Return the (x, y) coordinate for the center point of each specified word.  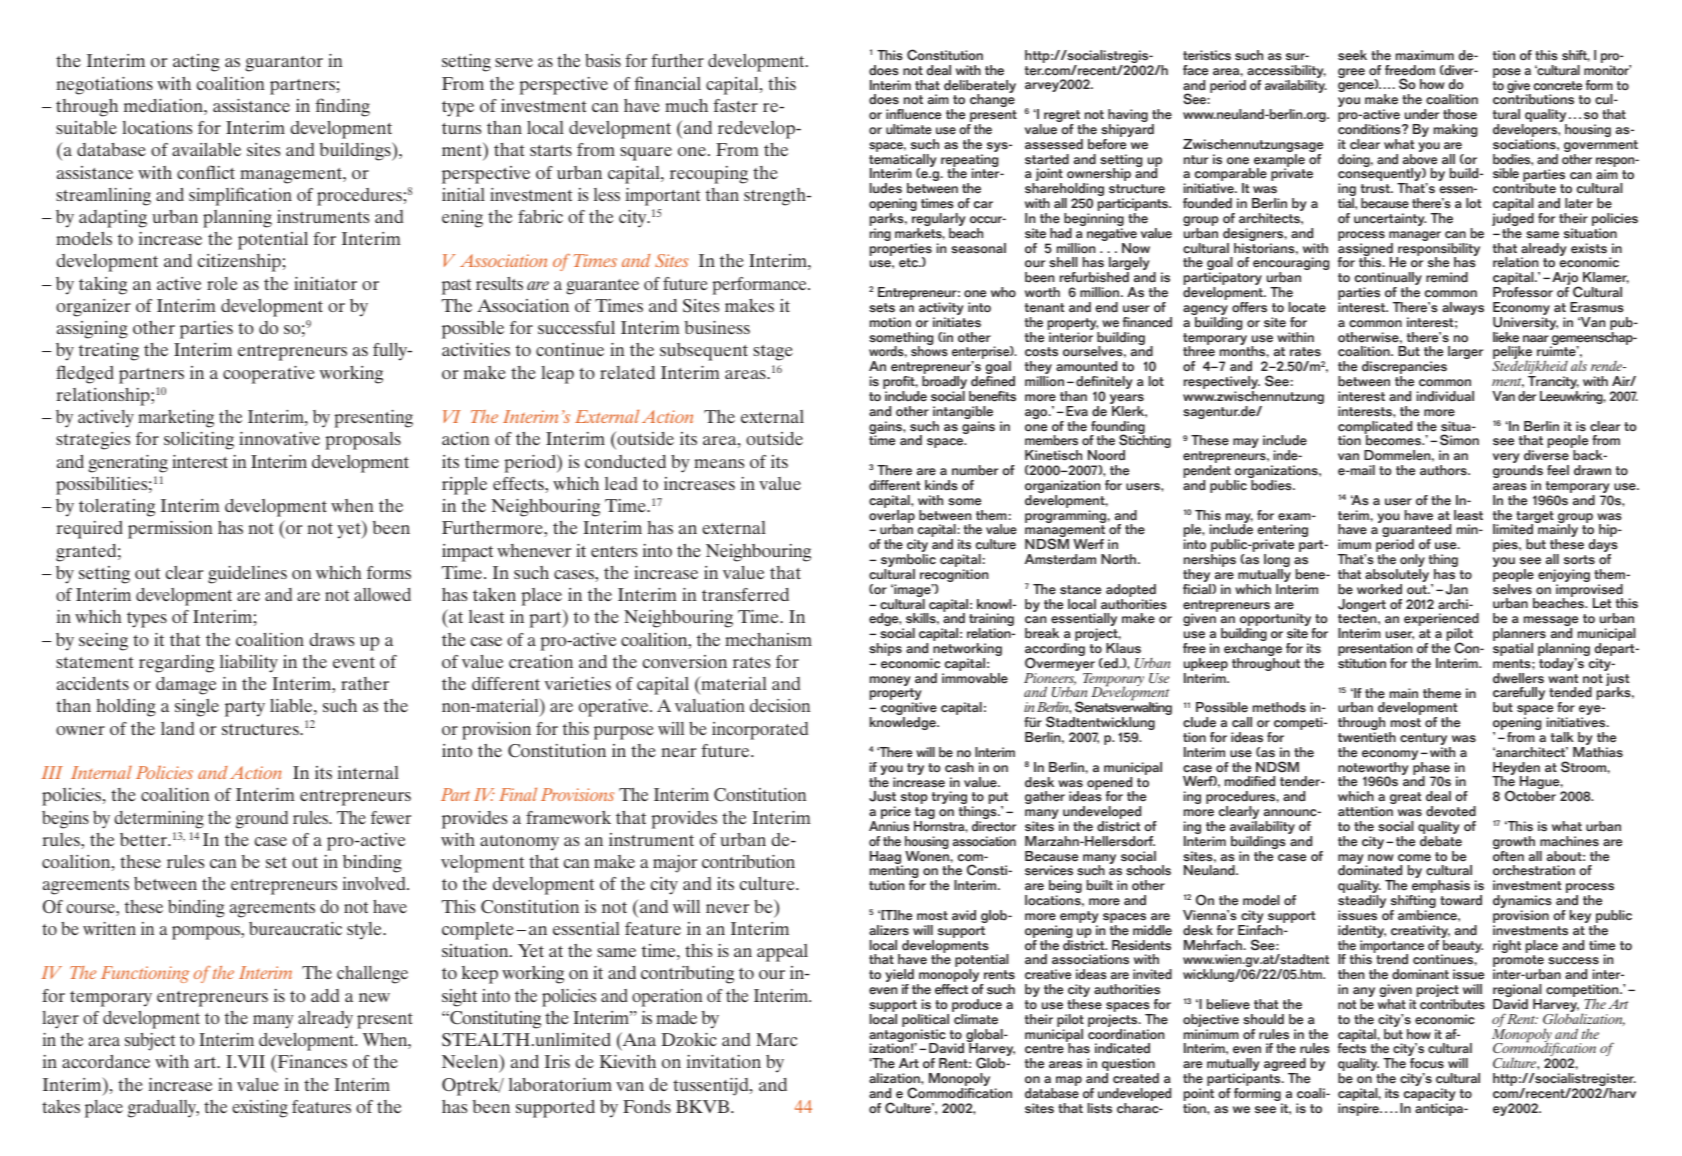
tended (1570, 692)
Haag (886, 859)
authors (1444, 470)
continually (1388, 280)
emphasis (1440, 888)
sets (882, 308)
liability (249, 664)
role (222, 283)
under (1422, 114)
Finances (311, 1061)
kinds (941, 485)
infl (895, 114)
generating (128, 464)
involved (375, 883)
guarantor (284, 64)
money (891, 682)
